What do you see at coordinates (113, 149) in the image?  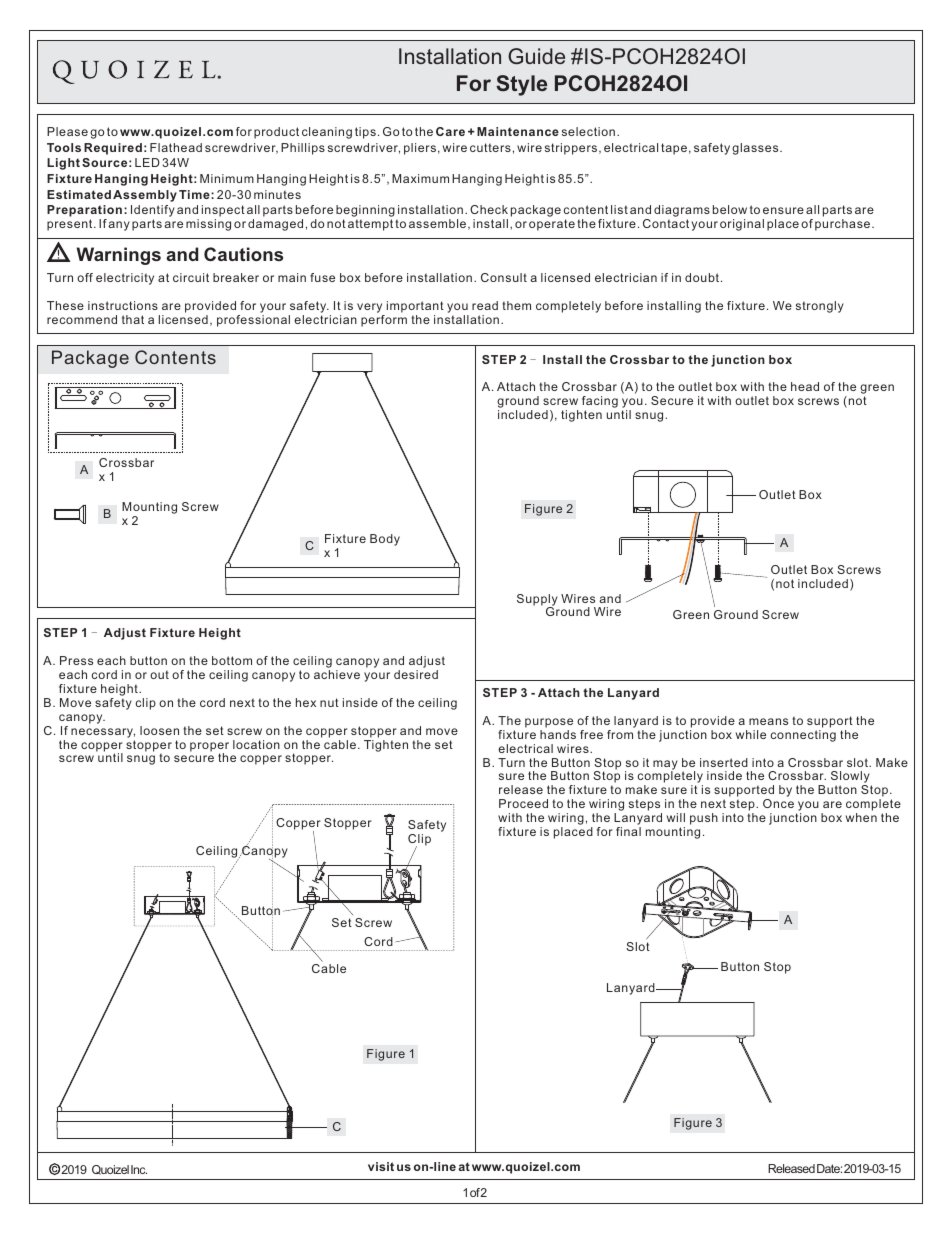 I see `Required` at bounding box center [113, 149].
